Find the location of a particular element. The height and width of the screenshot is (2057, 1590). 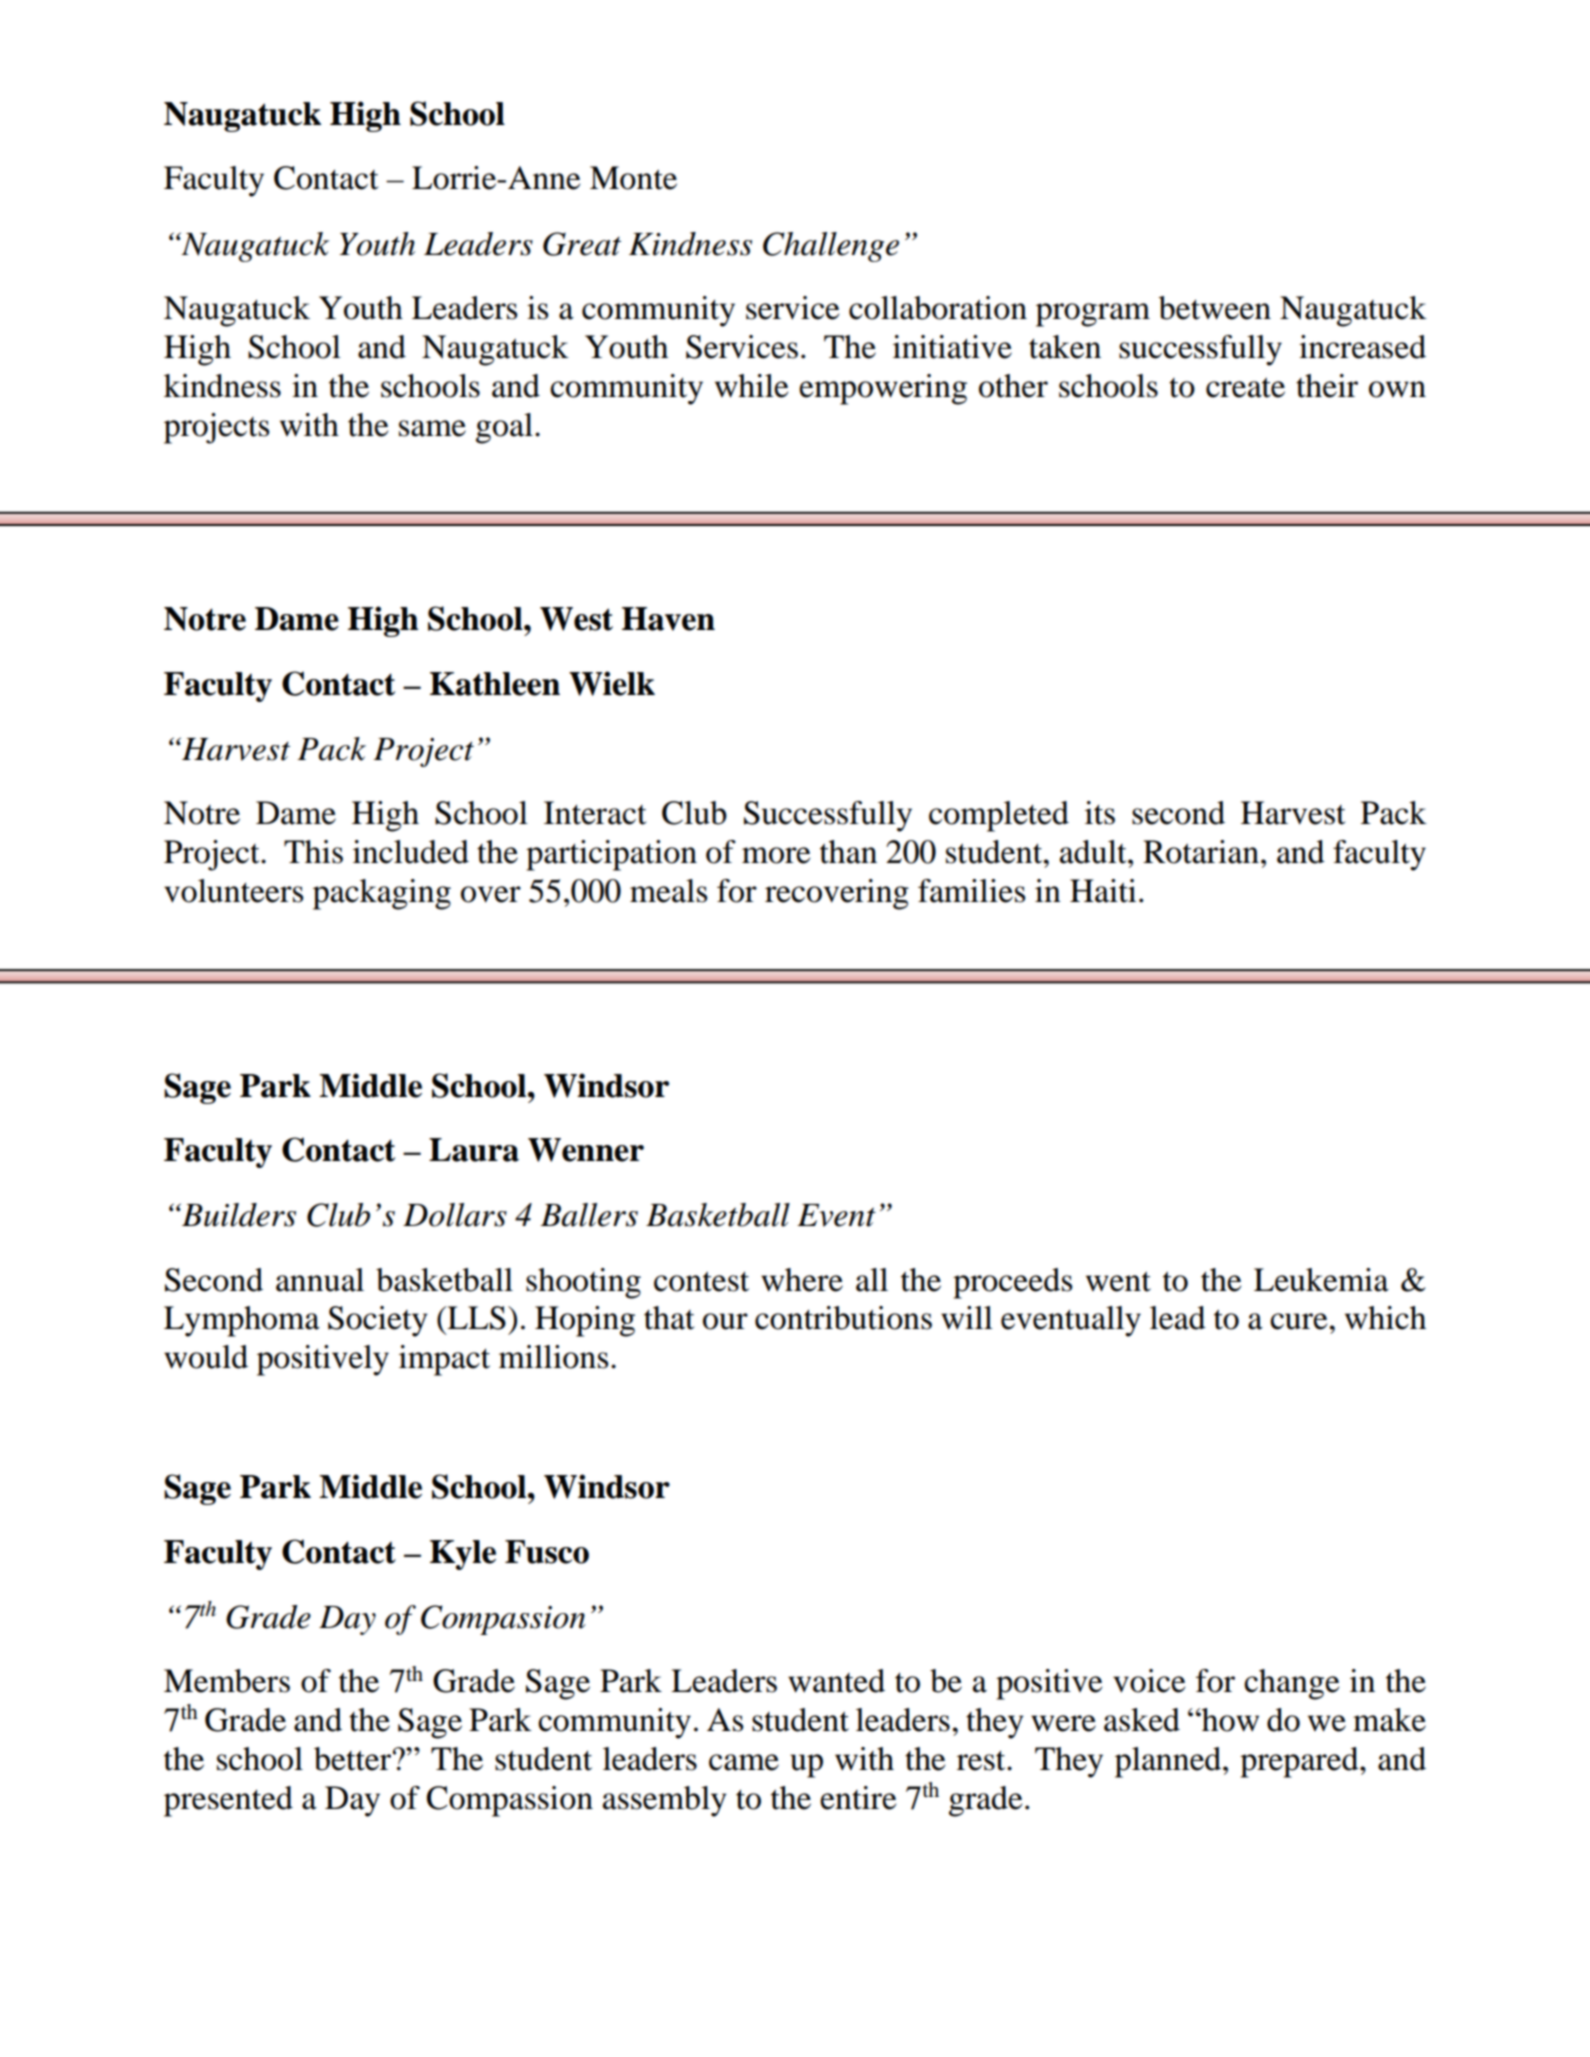

Great is located at coordinates (582, 244).
